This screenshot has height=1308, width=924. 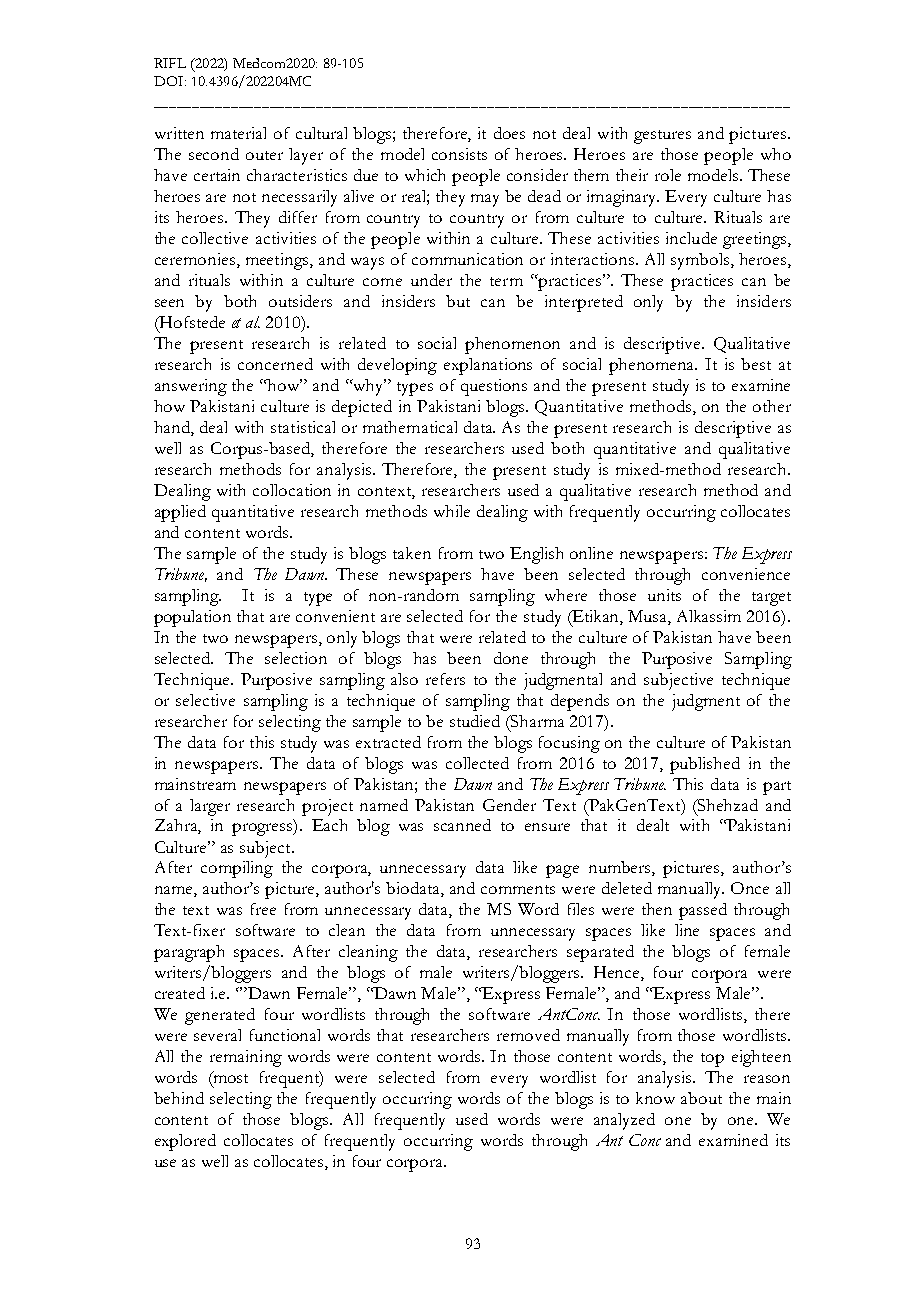 I want to click on does, so click(x=509, y=133).
